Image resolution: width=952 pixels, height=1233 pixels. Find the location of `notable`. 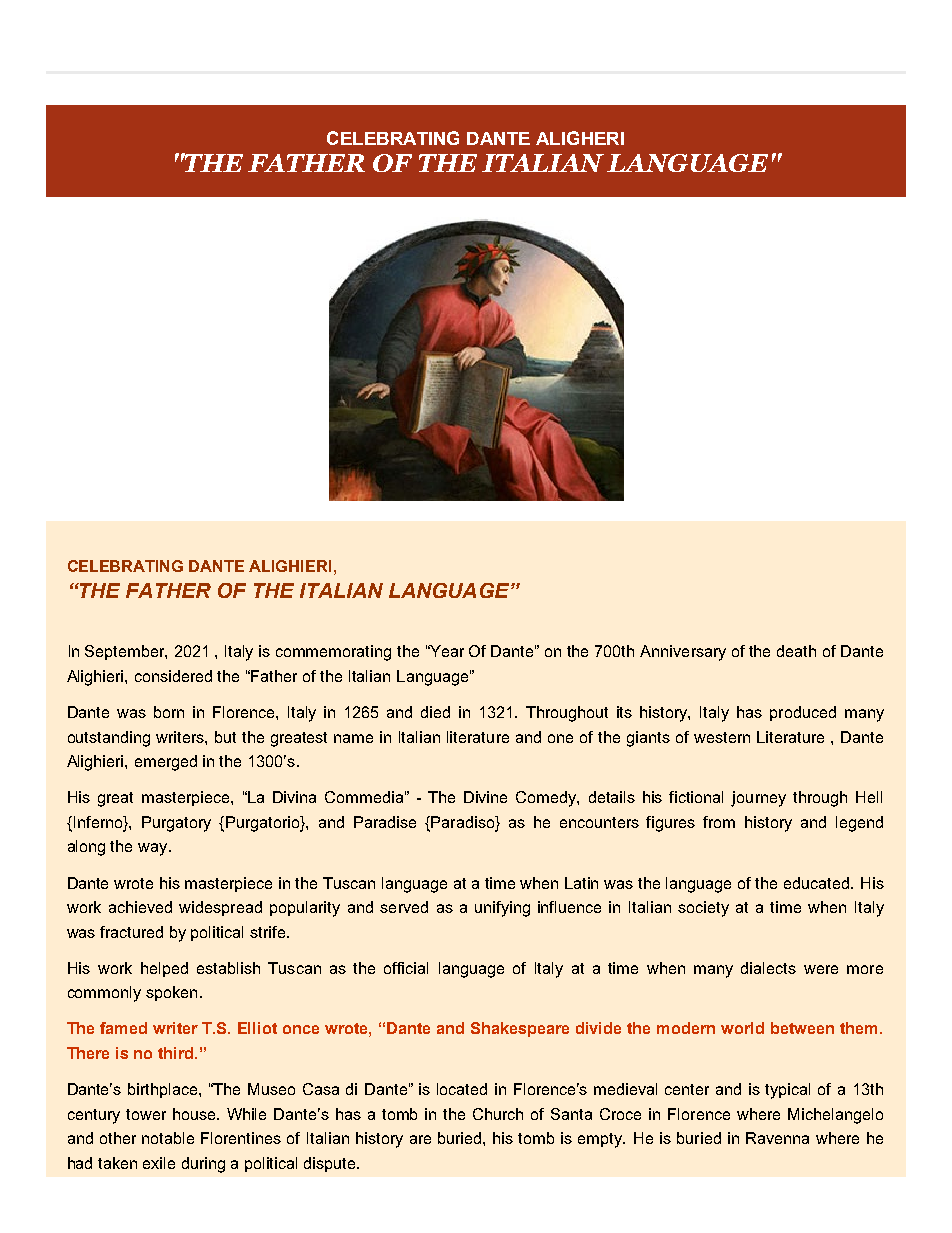

notable is located at coordinates (168, 1138).
